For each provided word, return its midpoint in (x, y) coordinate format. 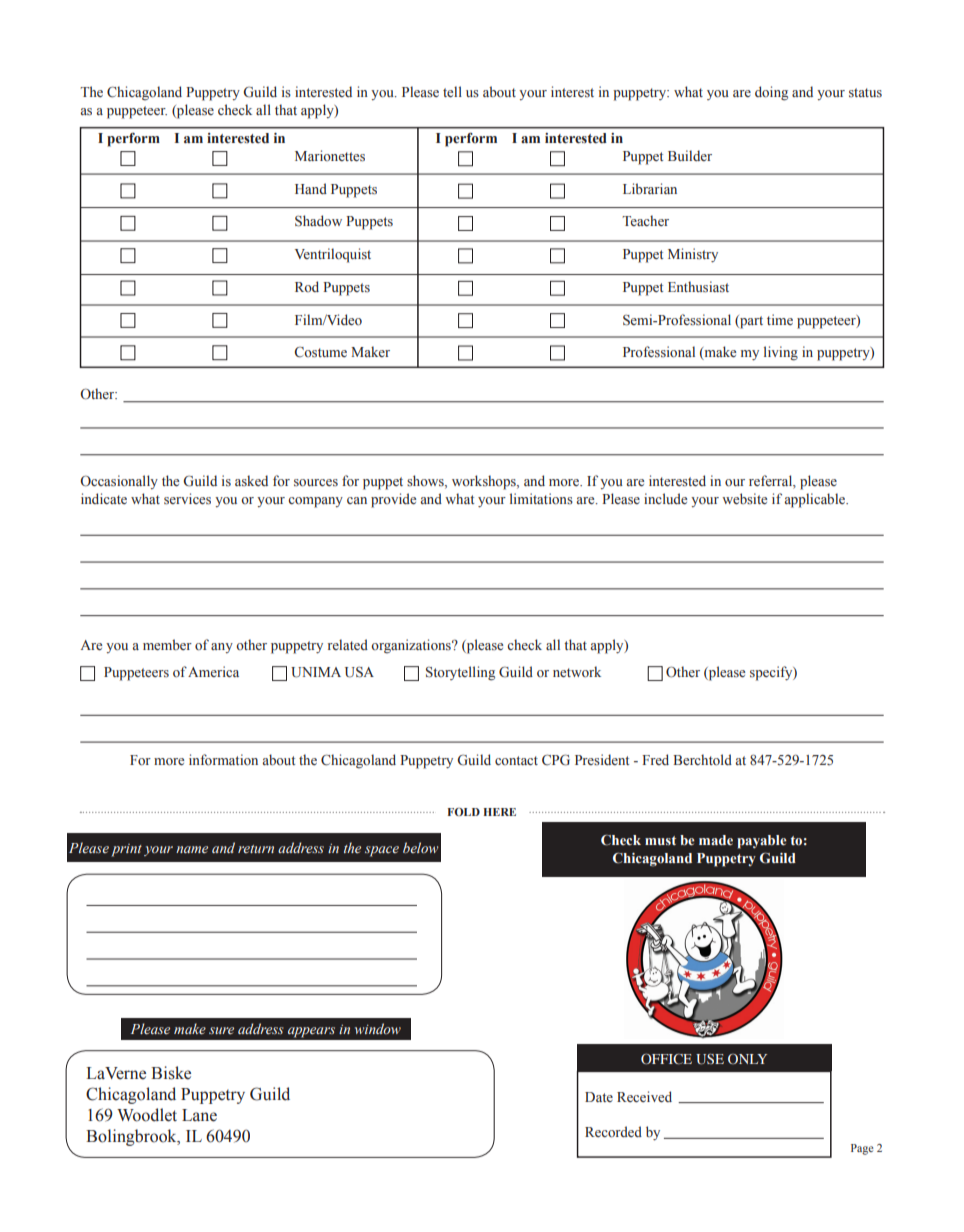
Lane (199, 1115)
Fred (655, 759)
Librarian (650, 188)
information (223, 759)
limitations (541, 499)
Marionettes (330, 156)
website (744, 498)
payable (762, 842)
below (420, 847)
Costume (320, 352)
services (187, 499)
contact (516, 760)
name (192, 849)
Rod (307, 286)
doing (771, 93)
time (780, 319)
